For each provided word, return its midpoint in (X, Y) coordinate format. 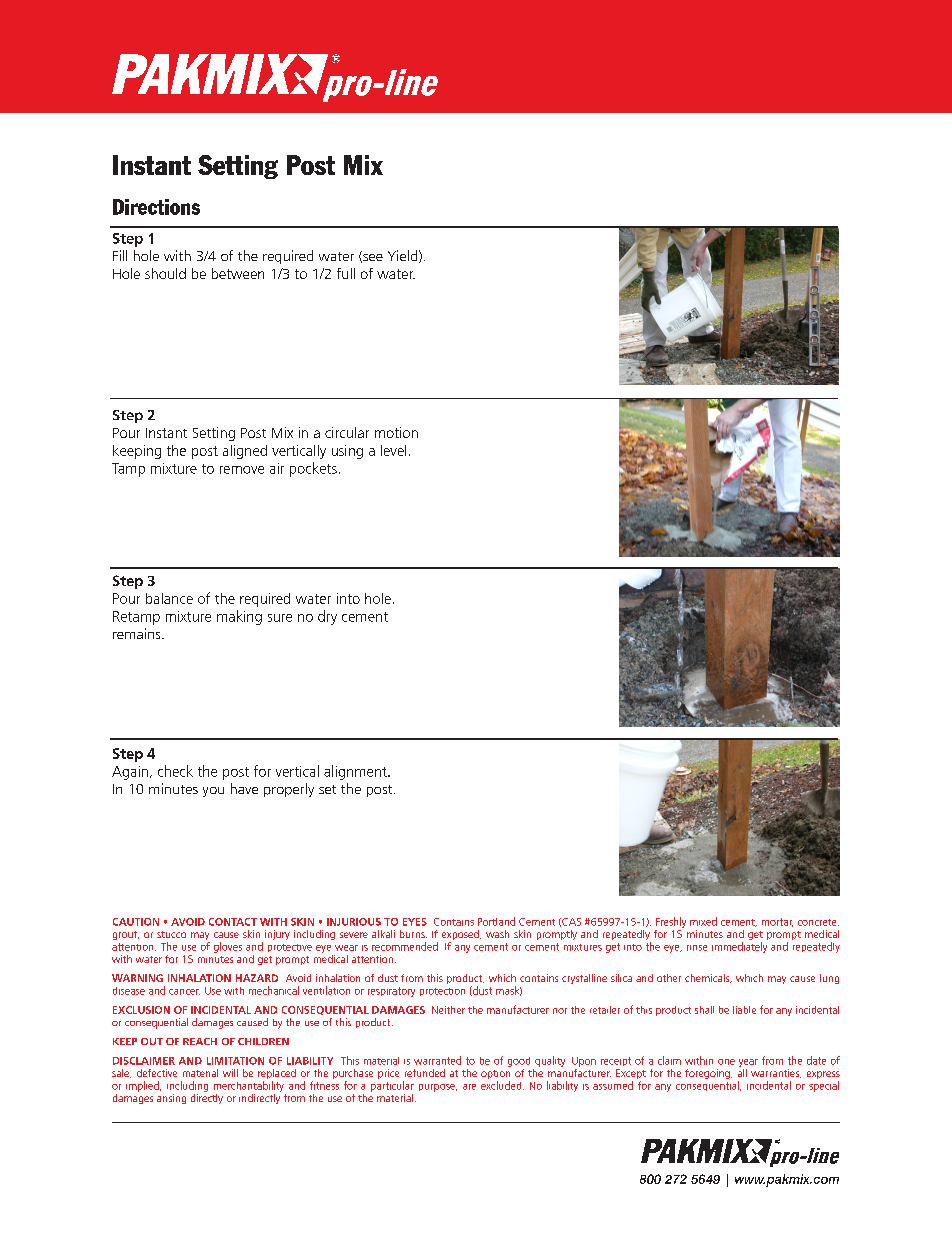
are (469, 1087)
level (393, 450)
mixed (703, 921)
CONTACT (233, 922)
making (239, 617)
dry (327, 617)
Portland (496, 921)
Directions (156, 207)
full (346, 273)
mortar (777, 922)
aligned (245, 452)
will (230, 1073)
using (347, 452)
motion (396, 432)
